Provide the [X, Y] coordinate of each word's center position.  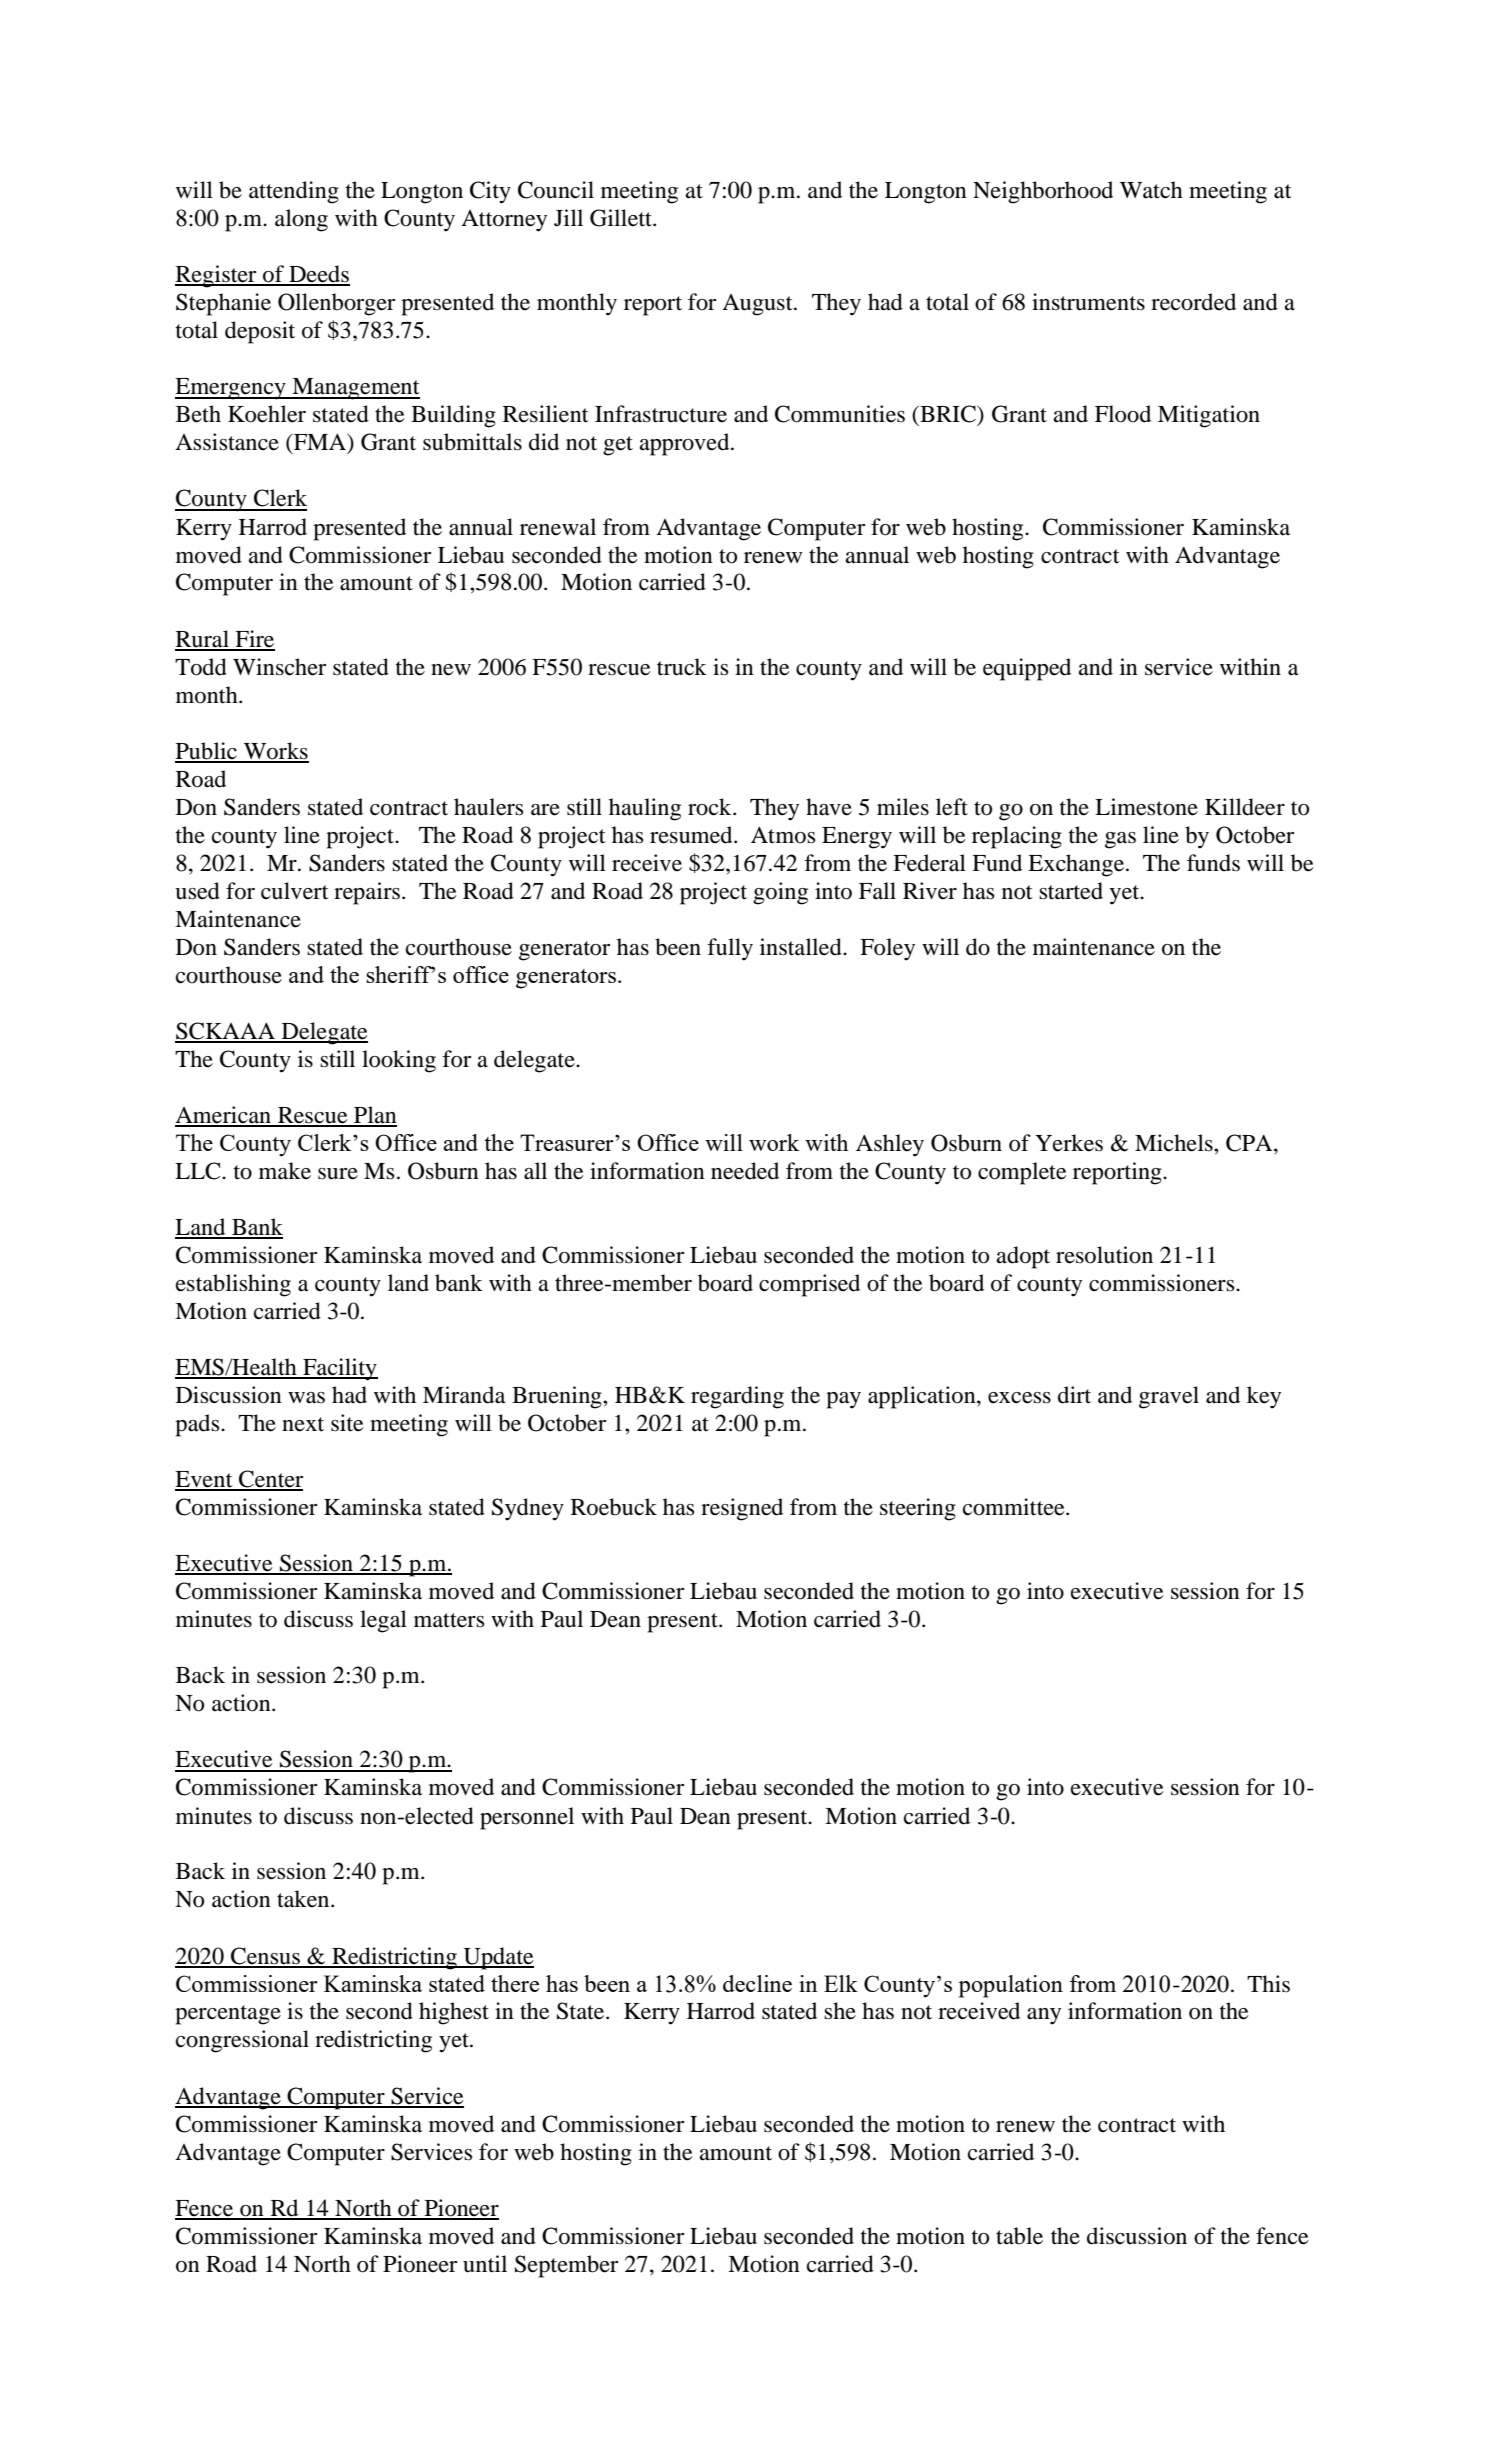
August [758, 305]
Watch [1151, 190]
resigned [742, 1509]
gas [1120, 840]
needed [745, 1171]
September [566, 2266]
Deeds [318, 275]
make [285, 1171]
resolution [1104, 1255]
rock [711, 807]
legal [383, 1621]
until [485, 2264]
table [1019, 2236]
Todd [201, 667]
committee [1015, 1507]
